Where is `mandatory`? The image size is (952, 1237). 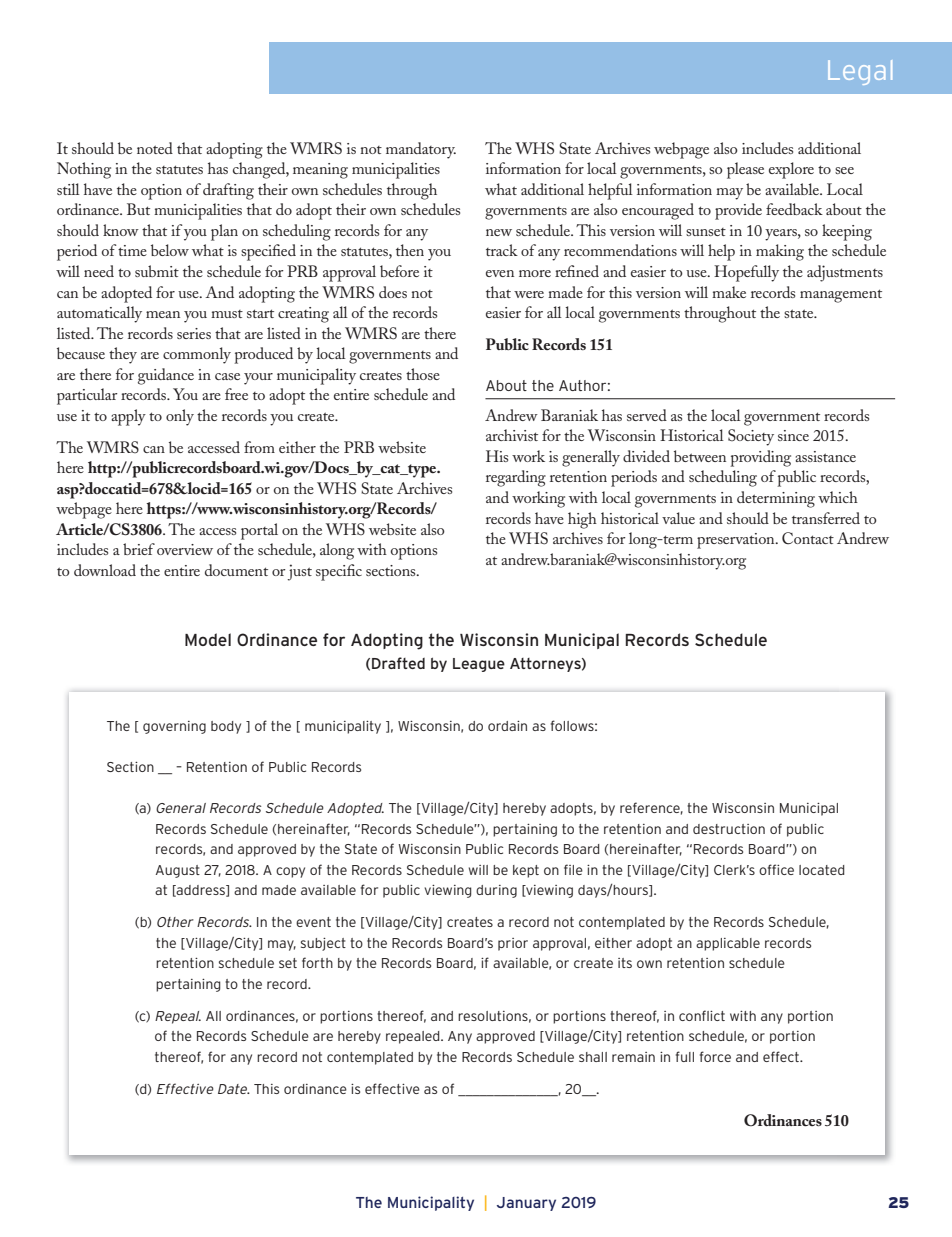 mandatory is located at coordinates (421, 150).
